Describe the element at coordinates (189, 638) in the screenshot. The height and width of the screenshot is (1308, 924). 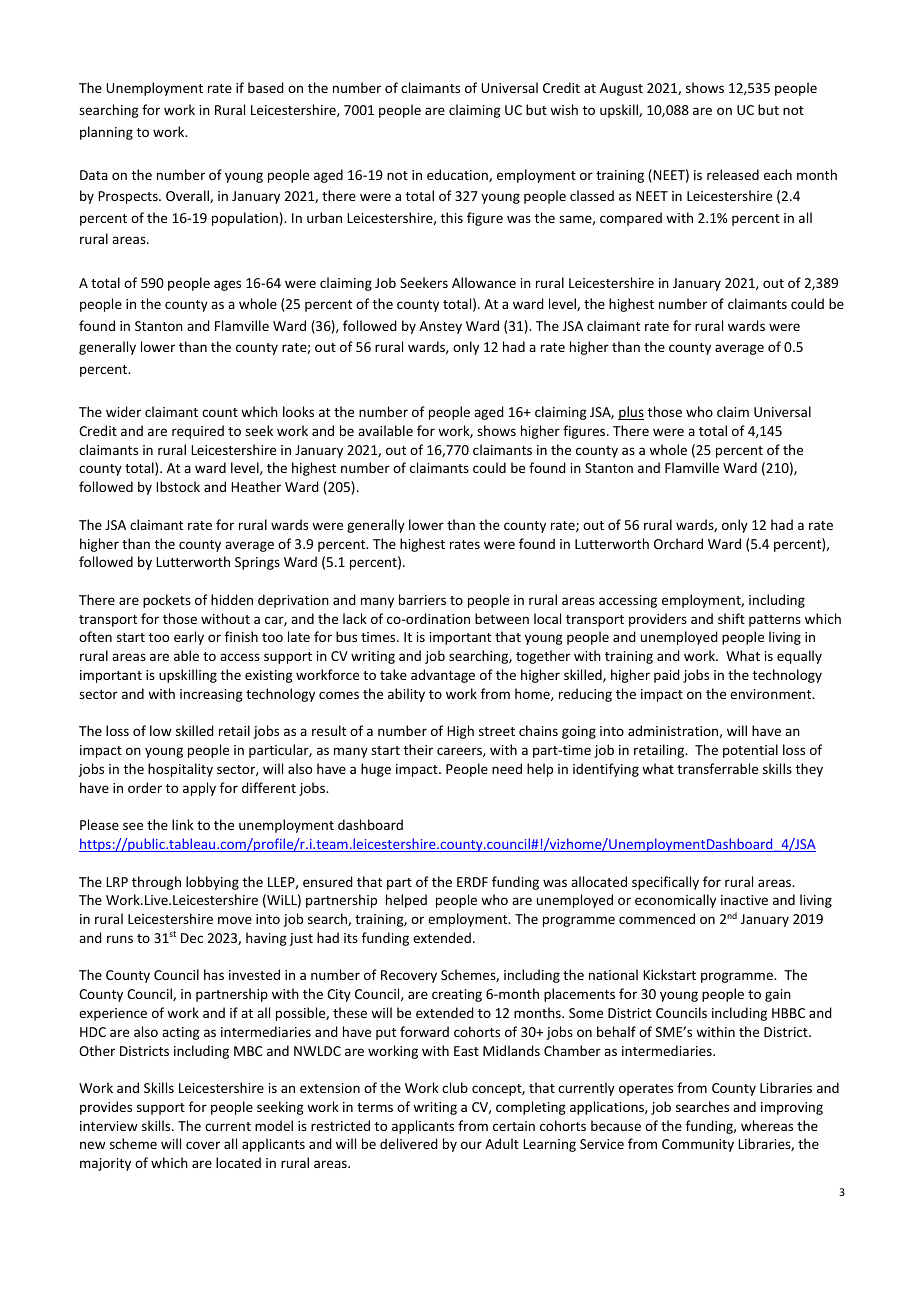
I see `early` at that location.
